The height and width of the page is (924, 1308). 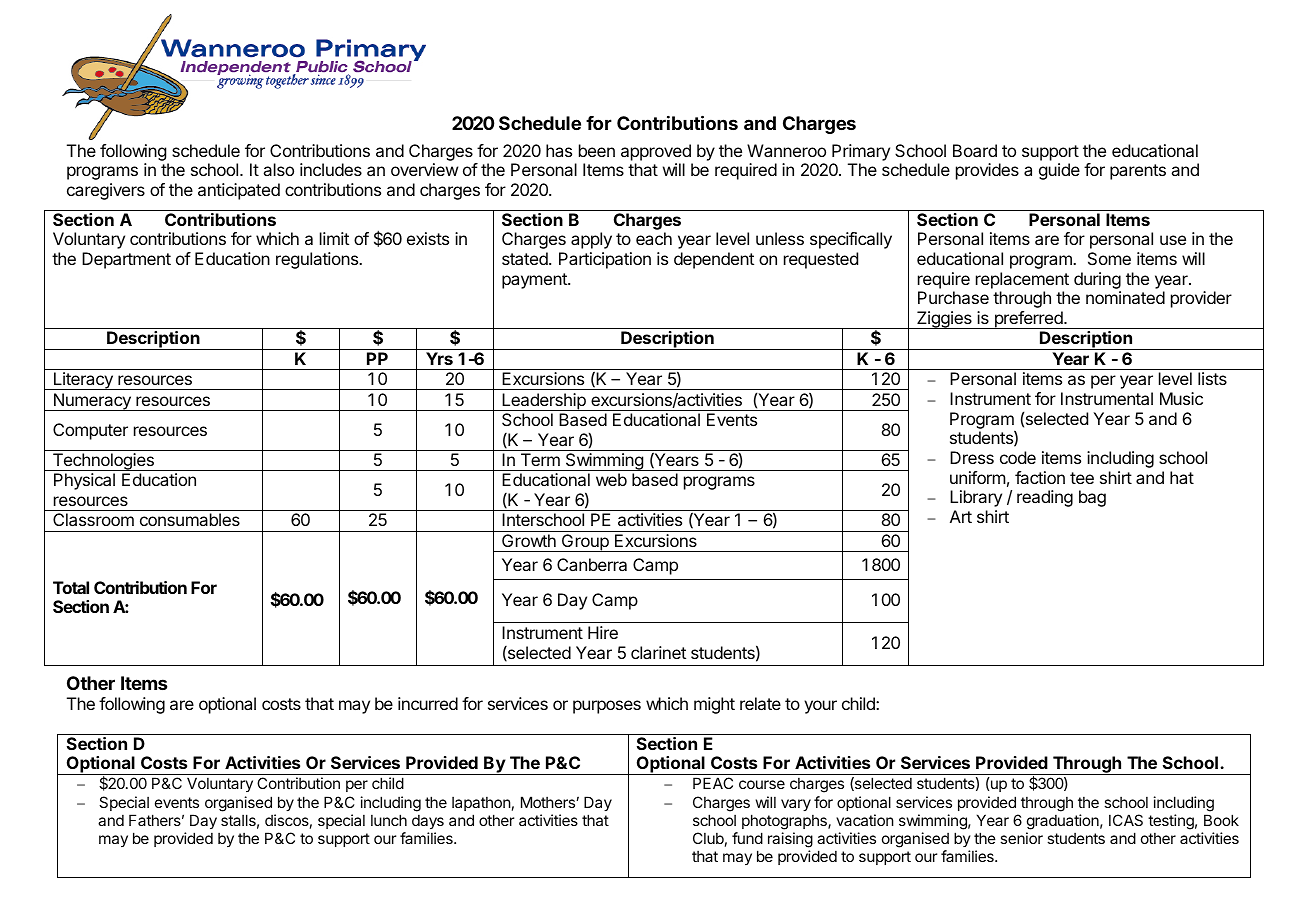 I want to click on guide, so click(x=1059, y=171).
